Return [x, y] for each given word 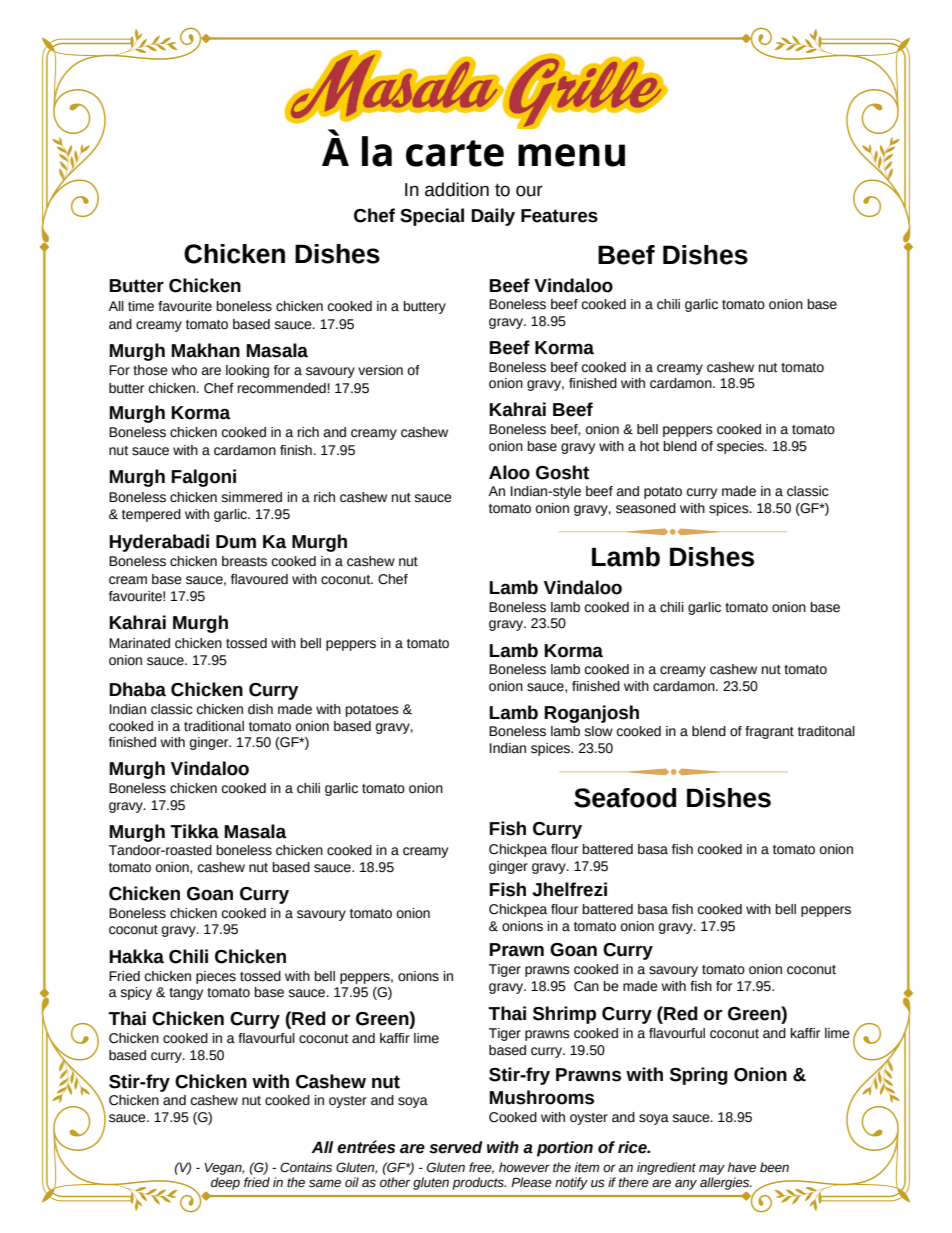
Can [586, 986]
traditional [214, 726]
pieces [216, 977]
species [741, 447]
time [141, 306]
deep [225, 1183]
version [380, 370]
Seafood [625, 798]
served [456, 1147]
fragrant [769, 732]
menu [571, 155]
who [184, 370]
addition [457, 189]
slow [598, 731]
